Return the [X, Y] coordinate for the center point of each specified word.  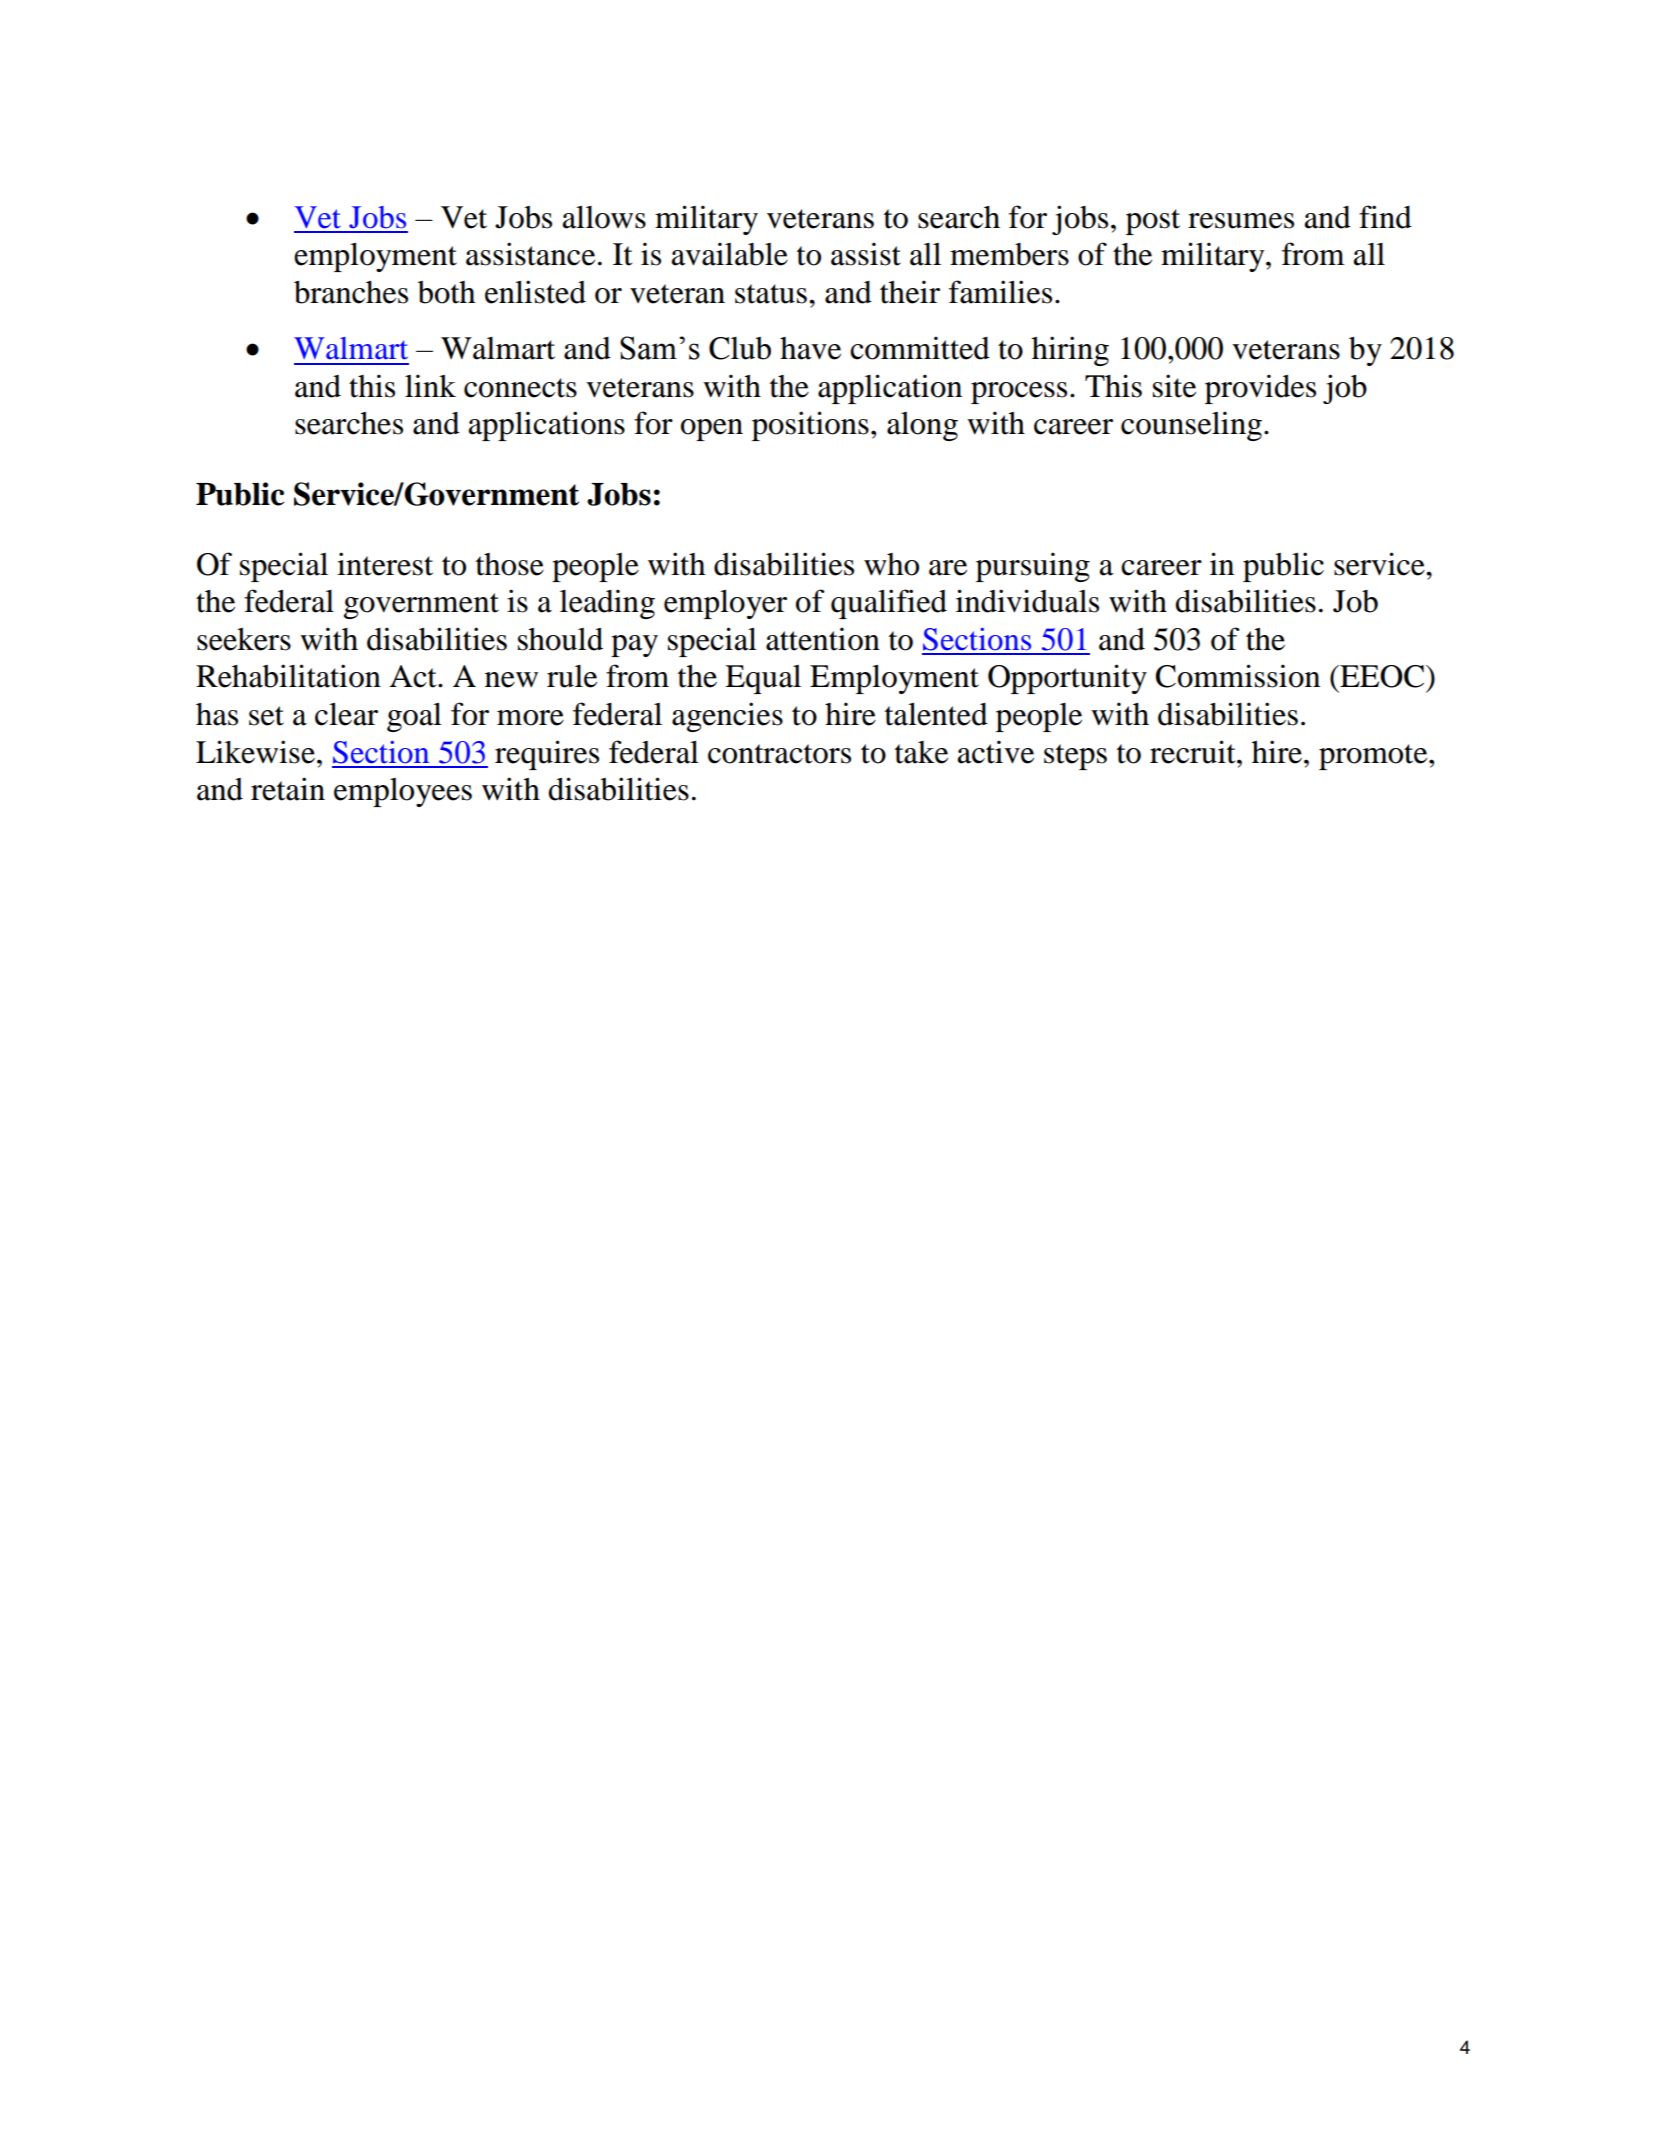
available [730, 254]
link [430, 385]
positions [810, 426]
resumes [1241, 221]
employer [725, 604]
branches [351, 292]
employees [403, 792]
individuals [1027, 601]
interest [385, 564]
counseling [1191, 426]
